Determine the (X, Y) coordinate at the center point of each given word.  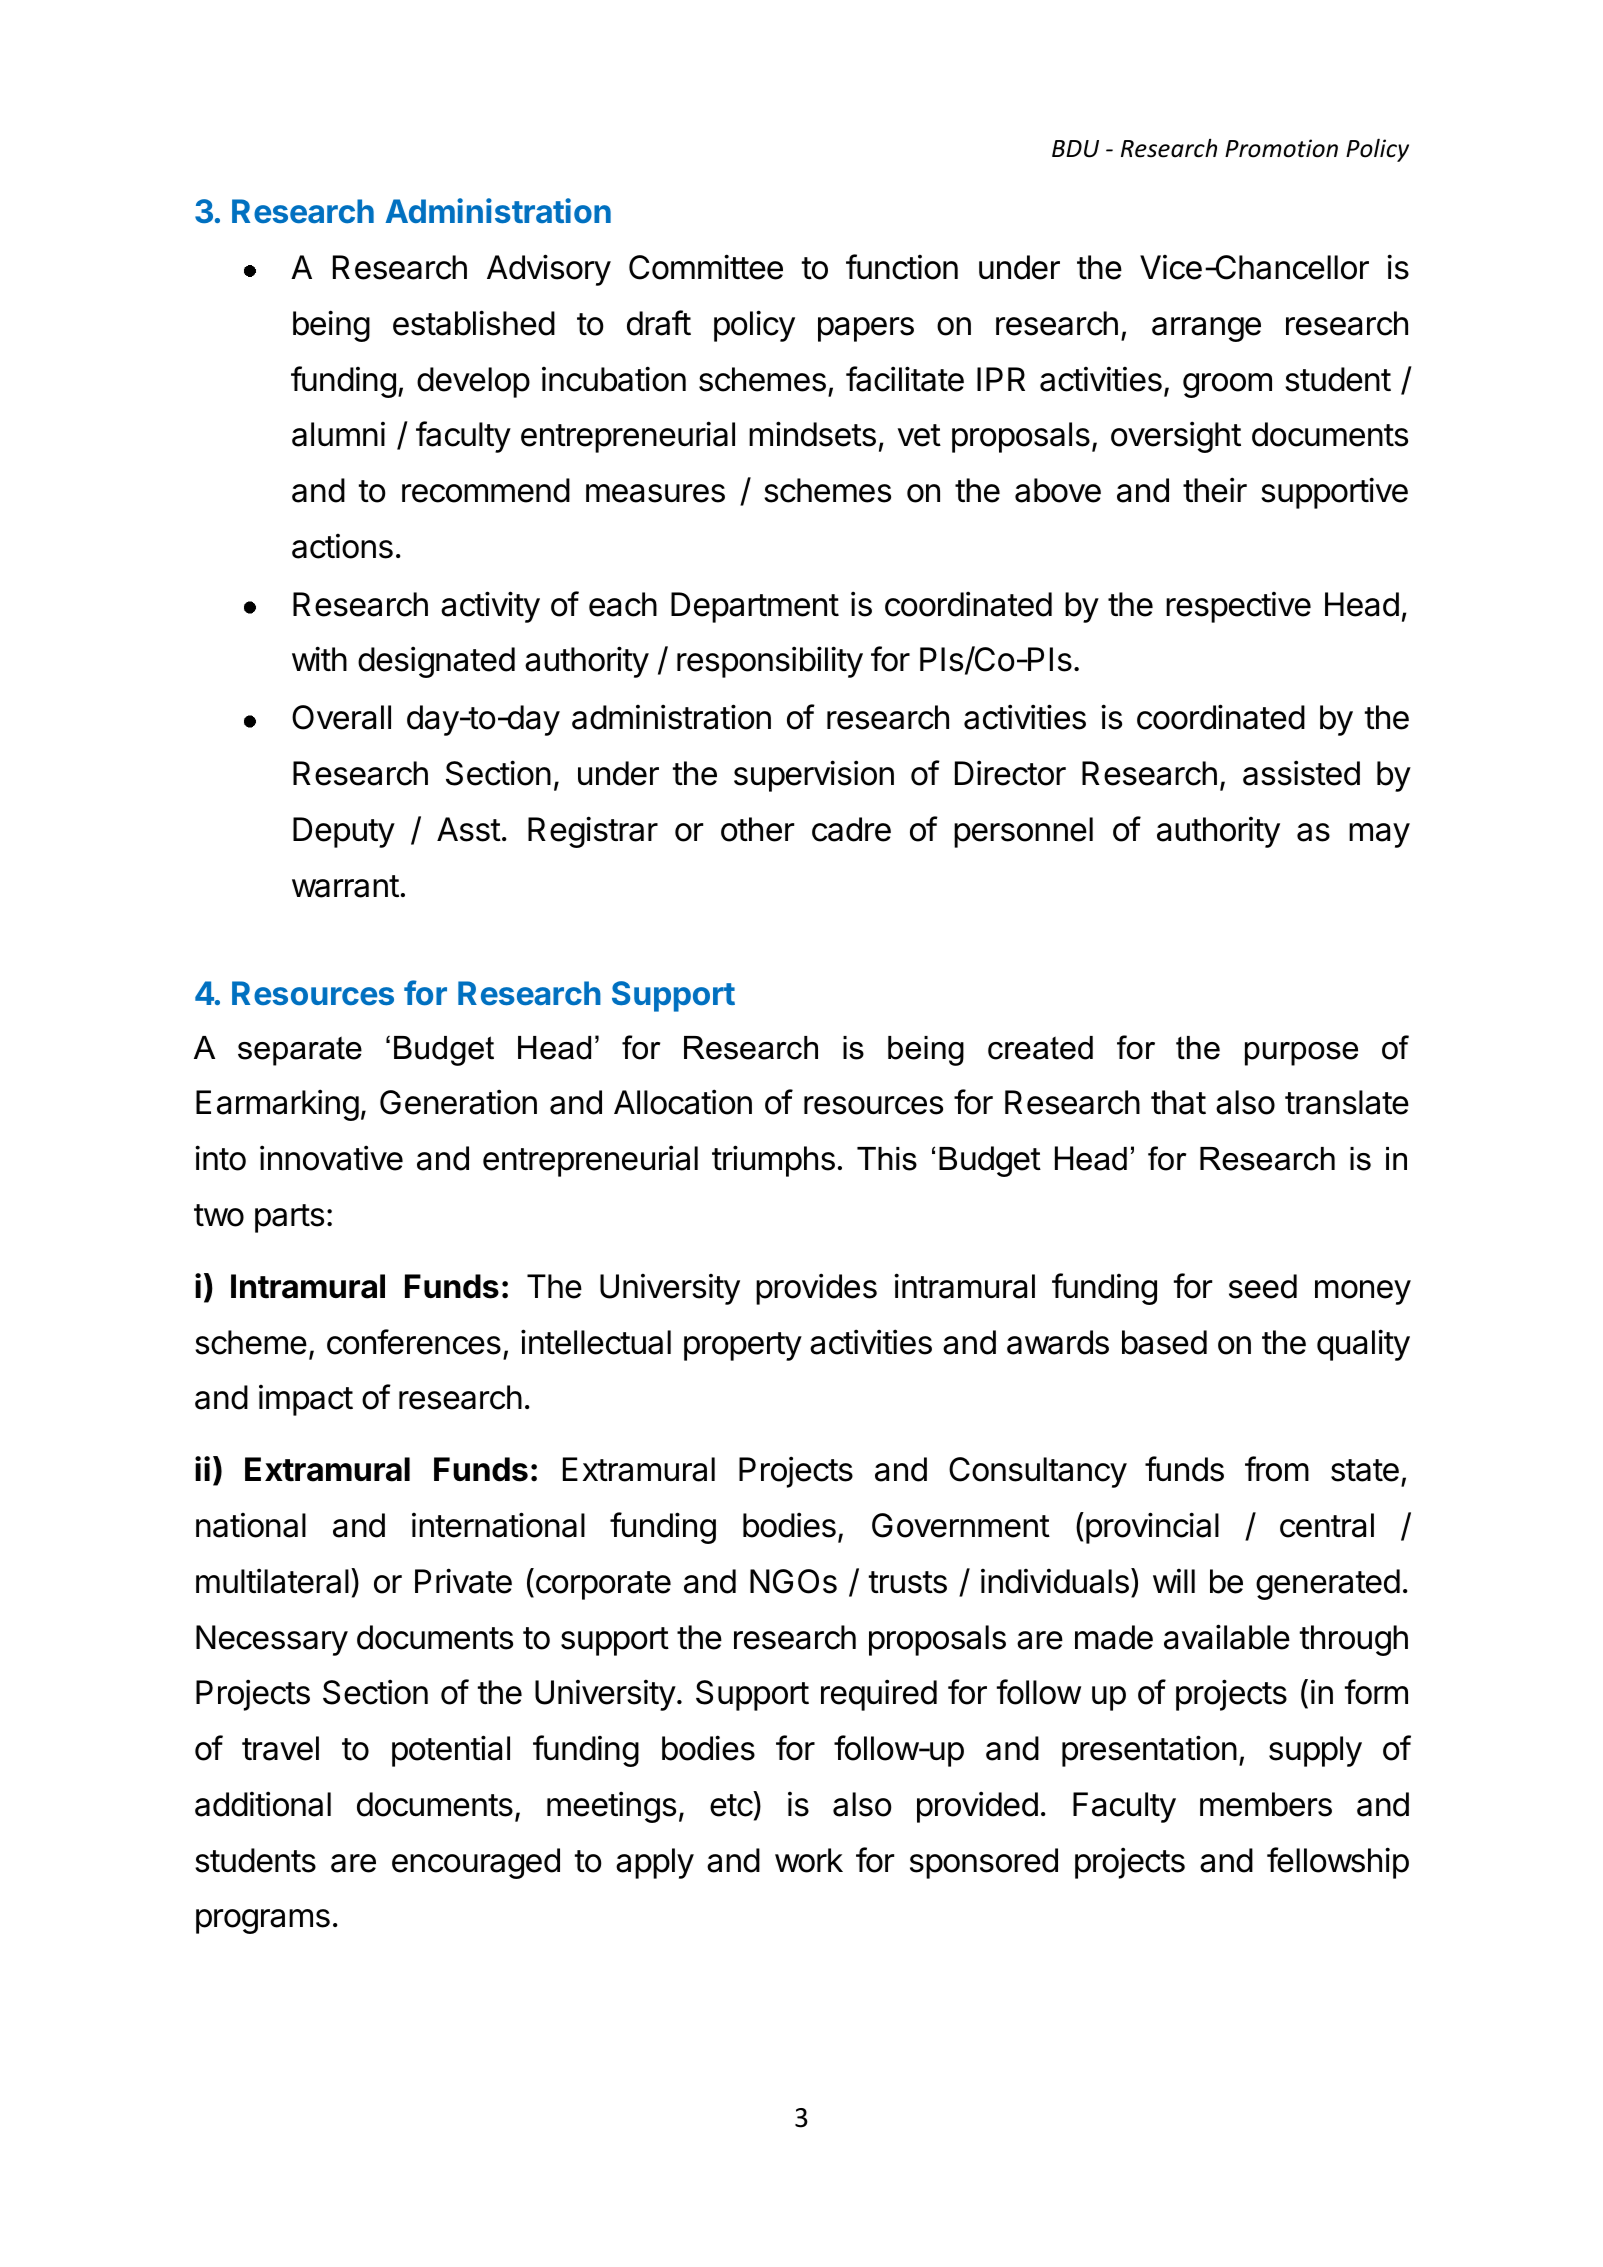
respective (1238, 607)
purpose (1301, 1054)
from (1277, 1469)
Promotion (1281, 148)
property (743, 1346)
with (319, 658)
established (474, 323)
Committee (706, 267)
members (1266, 1804)
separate (300, 1051)
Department (755, 607)
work (809, 1860)
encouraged (476, 1863)
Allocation (683, 1102)
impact (306, 1400)
